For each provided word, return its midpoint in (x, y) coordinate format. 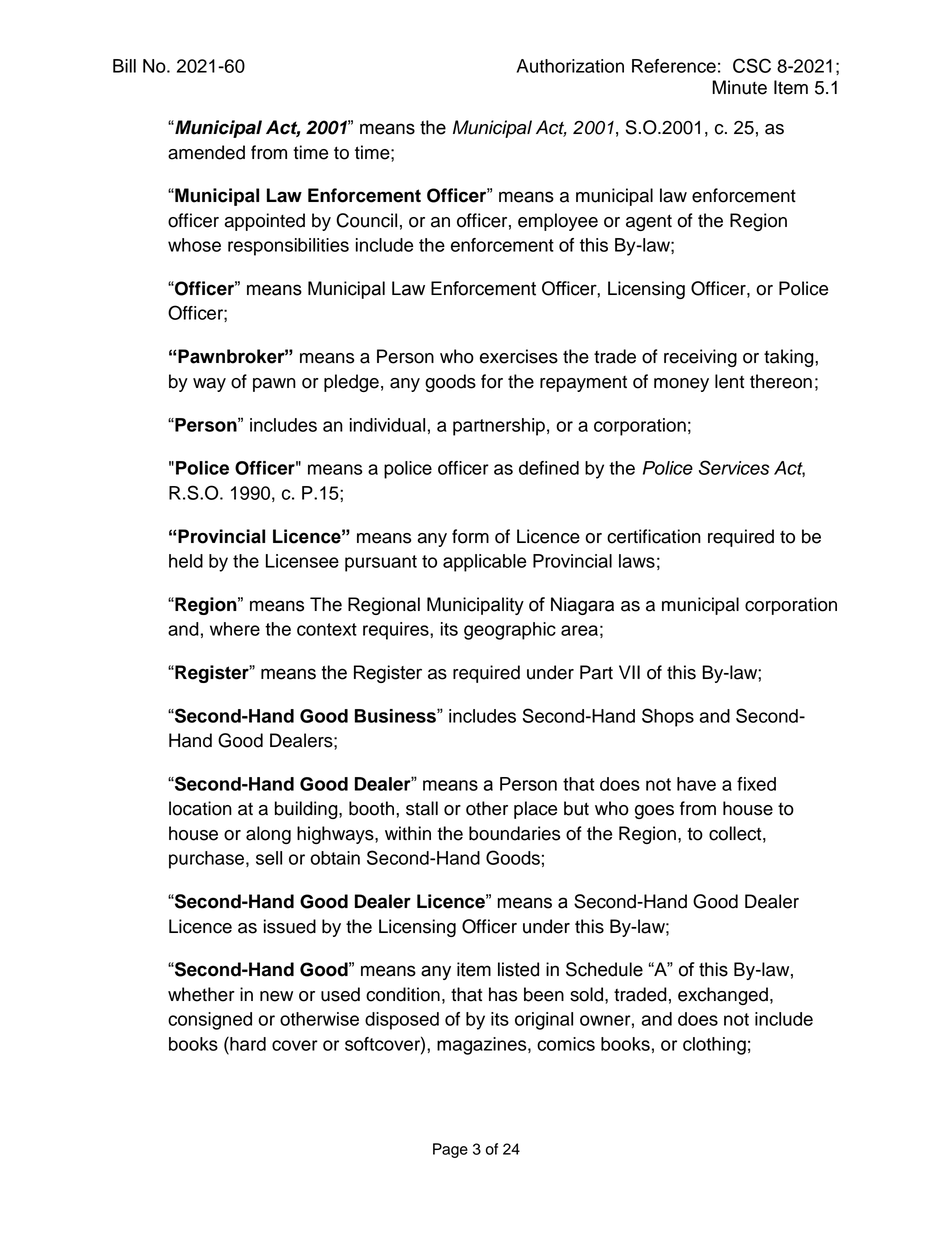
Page (450, 1150)
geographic (510, 631)
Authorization (570, 66)
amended (206, 152)
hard (247, 1043)
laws (637, 561)
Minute (739, 87)
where (235, 629)
